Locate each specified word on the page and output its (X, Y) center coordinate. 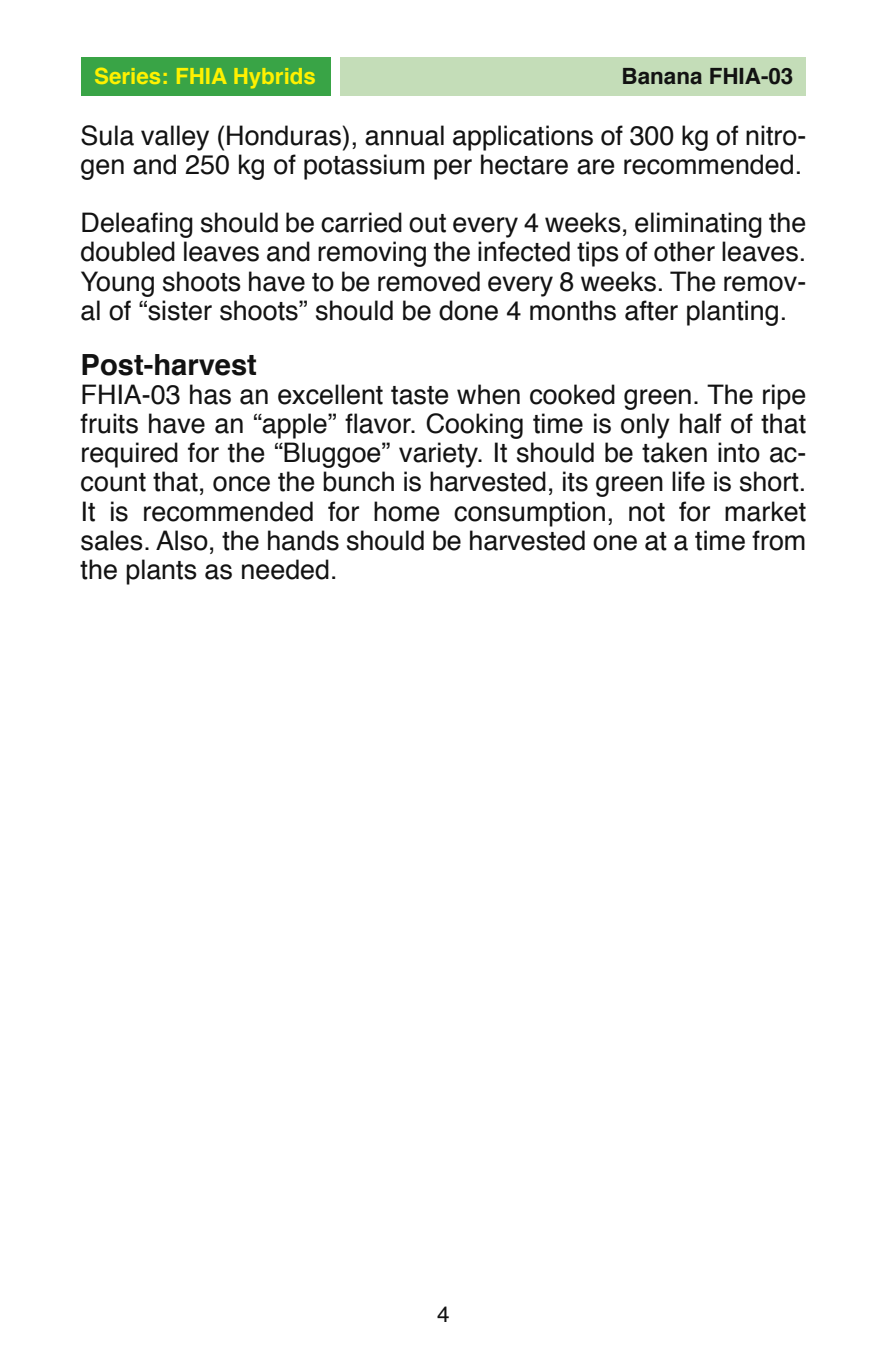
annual (404, 135)
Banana (662, 76)
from (778, 540)
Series (127, 76)
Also (182, 540)
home (407, 511)
